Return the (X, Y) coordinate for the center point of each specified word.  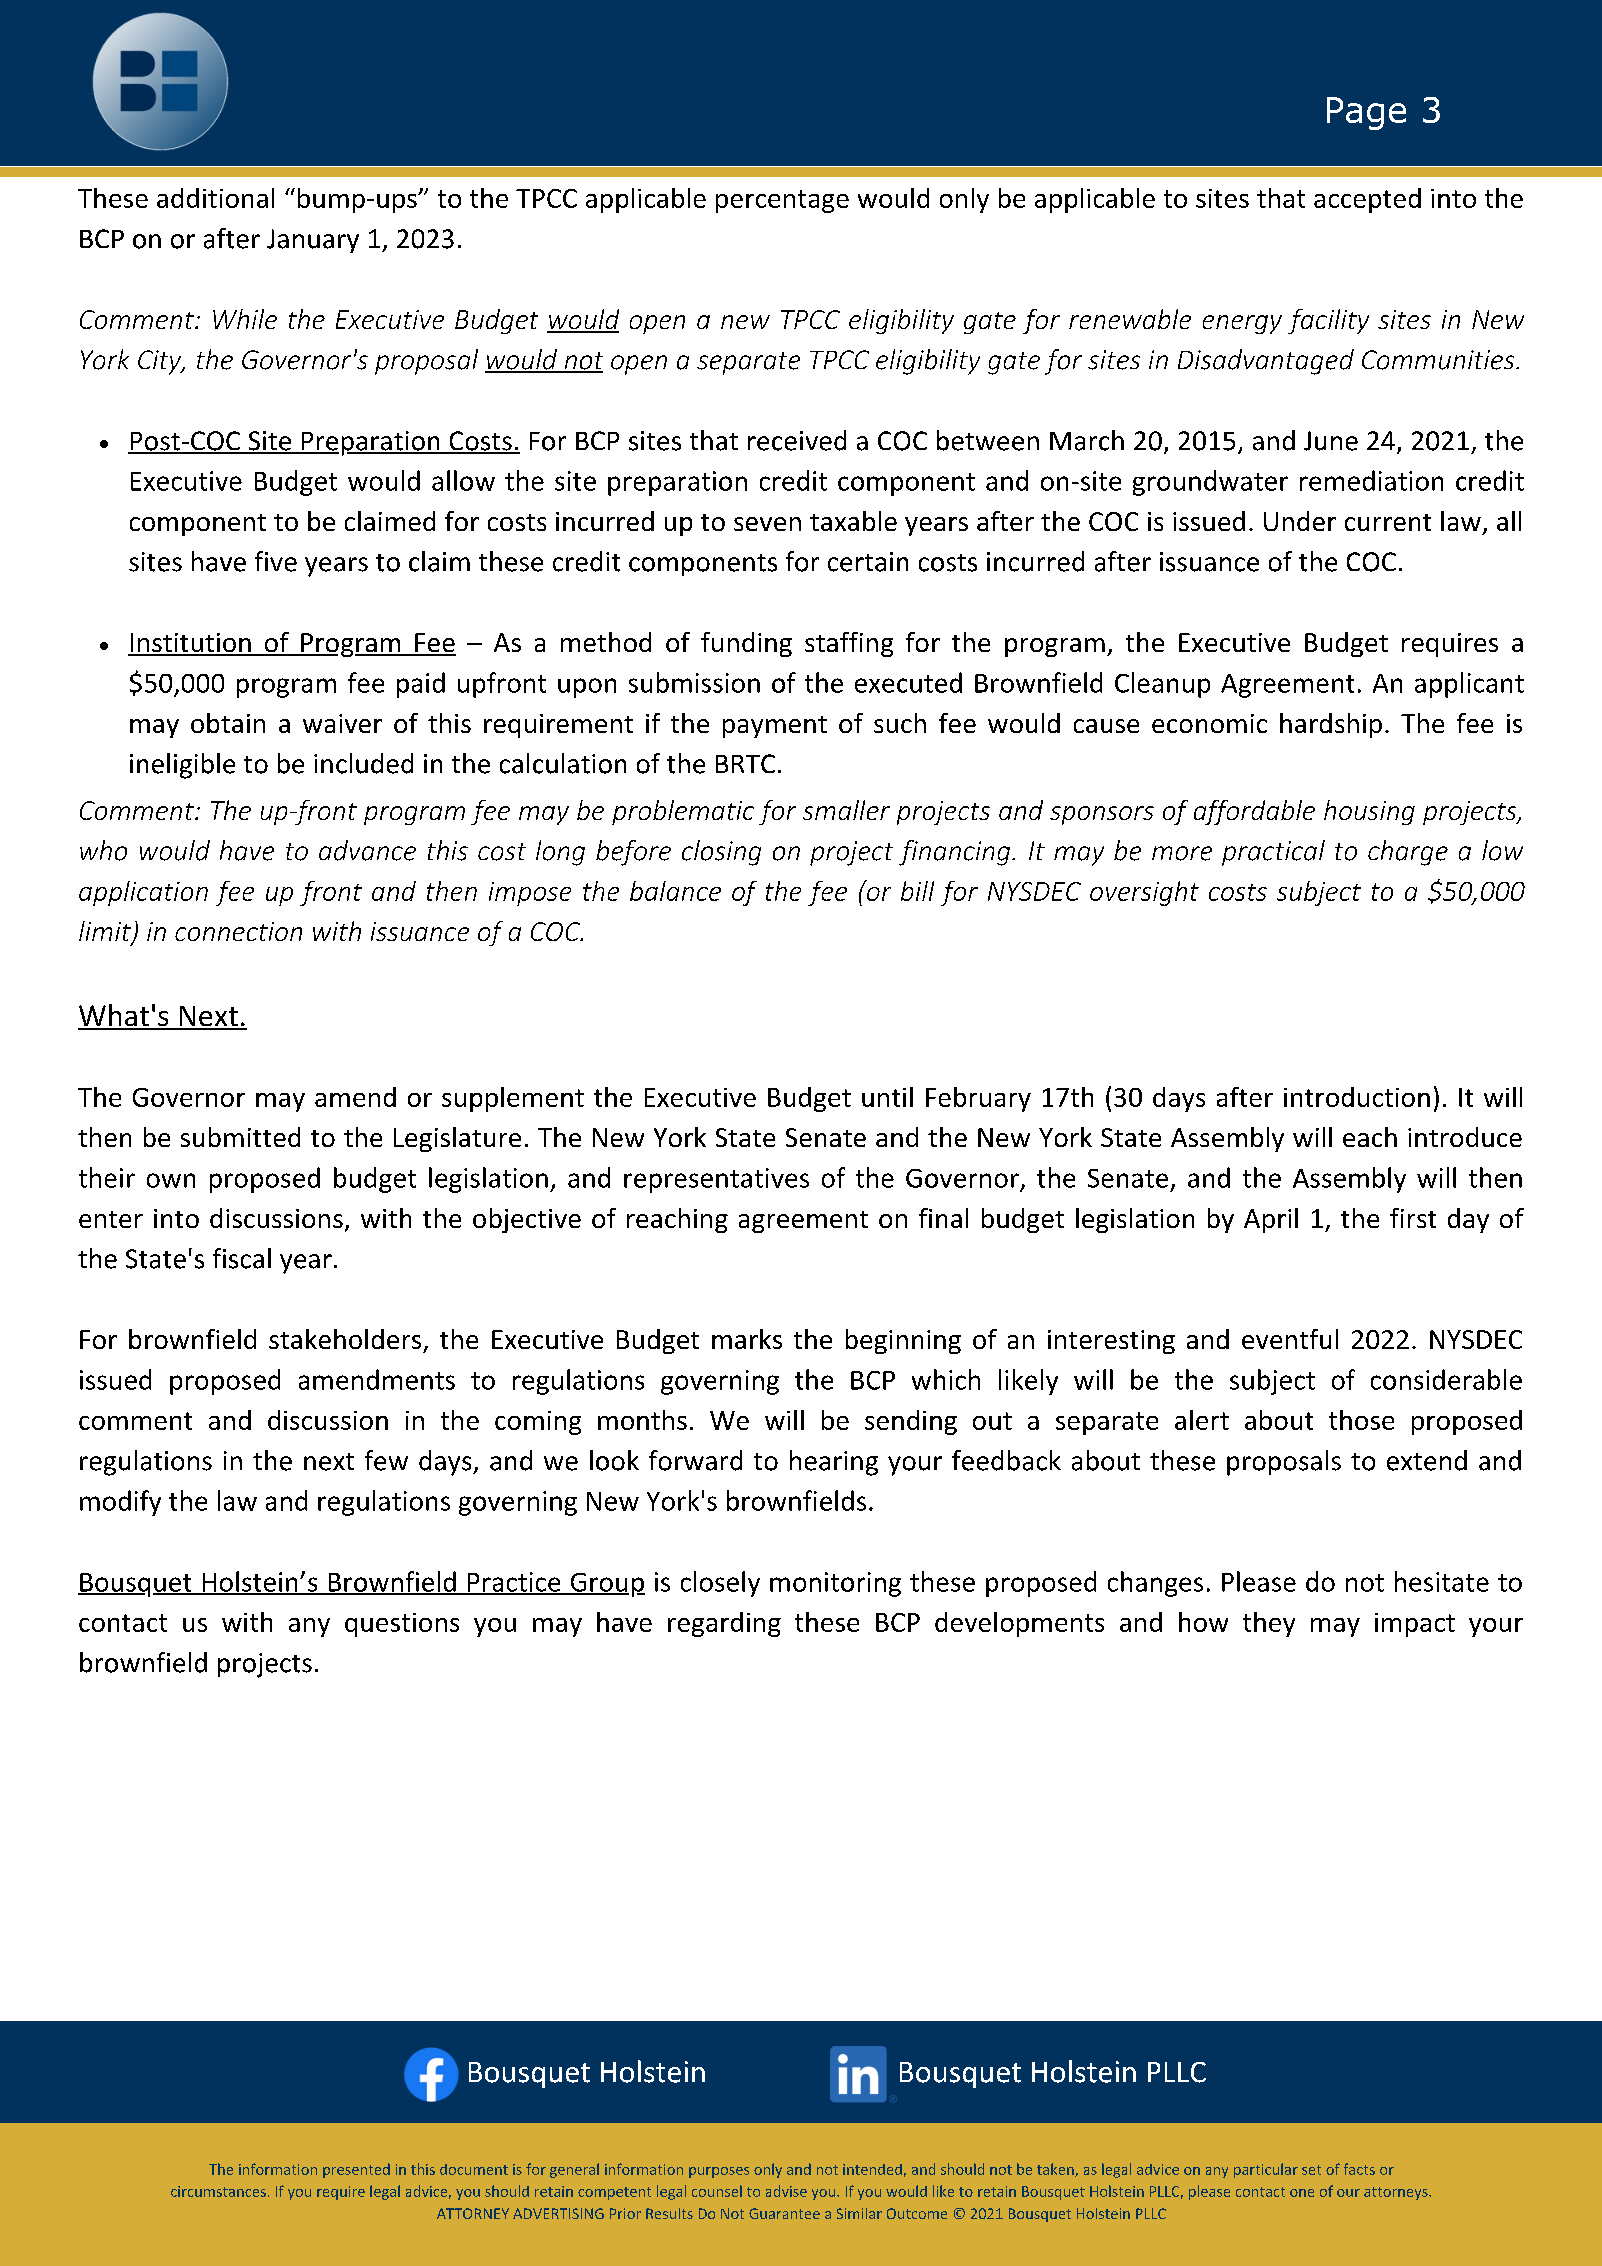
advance (367, 850)
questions (402, 1625)
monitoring (835, 1584)
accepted (1367, 200)
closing (721, 853)
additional (215, 198)
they (1269, 1624)
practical (1273, 853)
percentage (782, 201)
